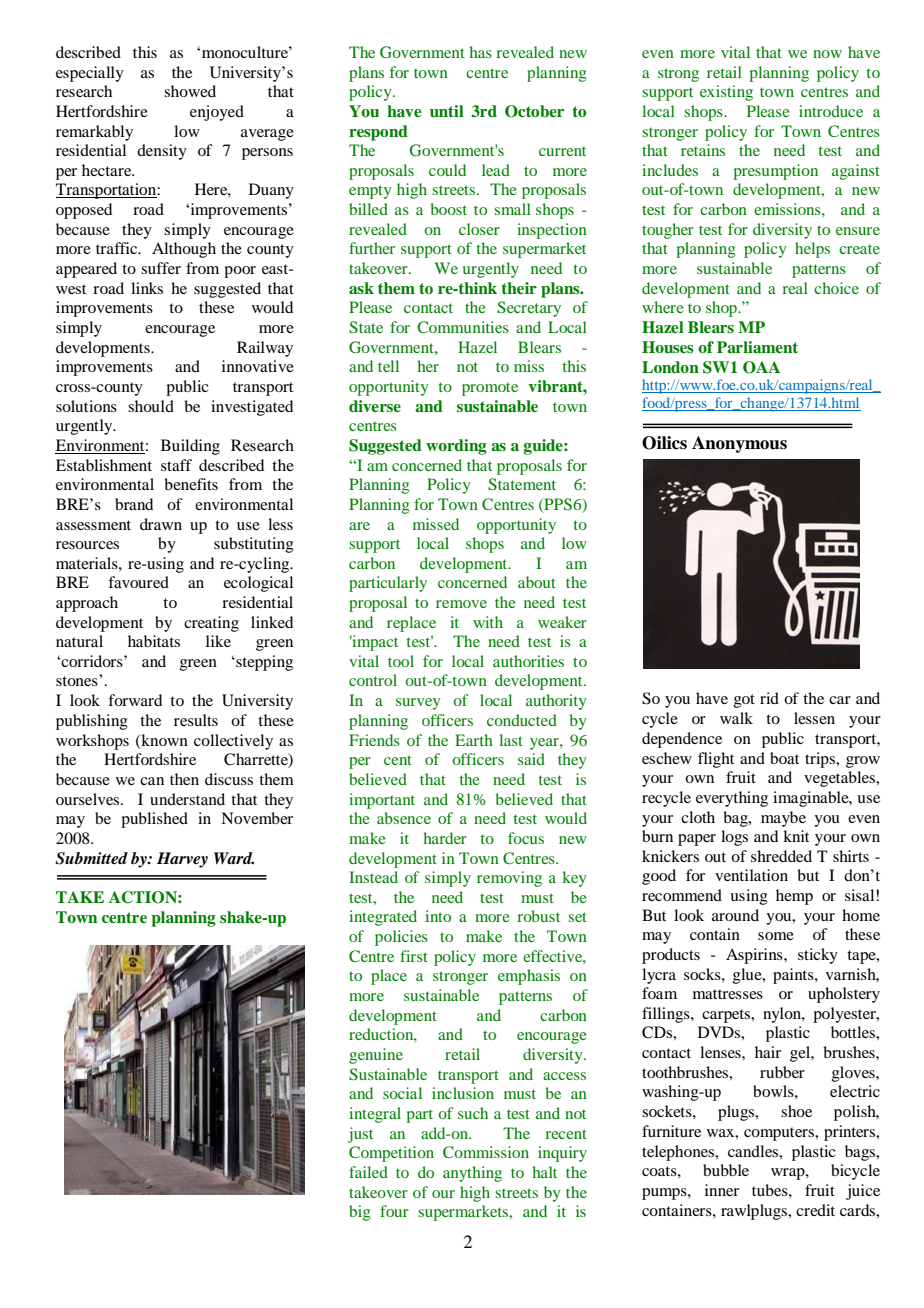 The image size is (924, 1308). I want to click on should, so click(151, 406).
